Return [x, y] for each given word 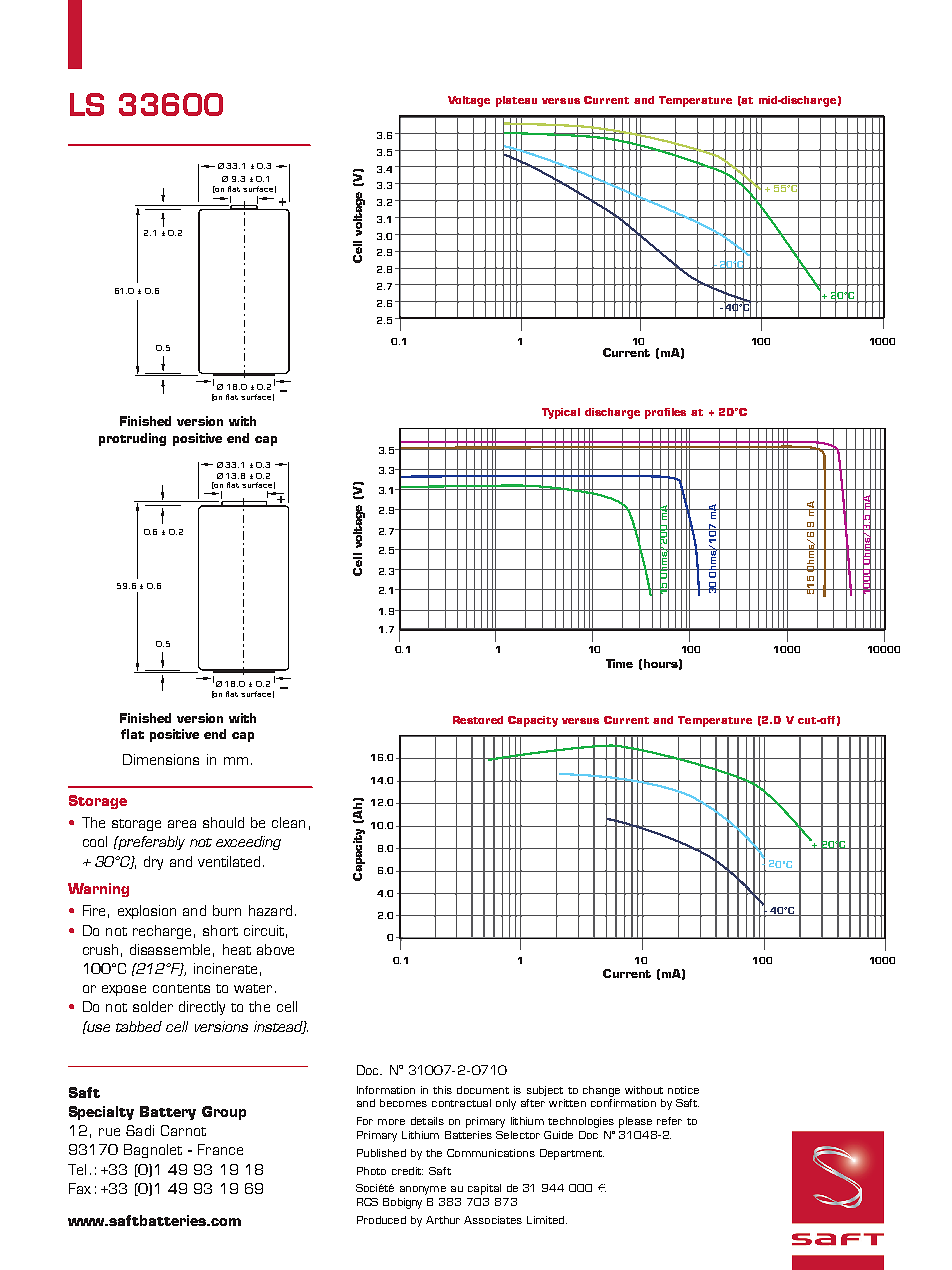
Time [619, 663]
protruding [132, 439]
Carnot [183, 1130]
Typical [561, 413]
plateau [516, 101]
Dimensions [161, 759]
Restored [478, 720]
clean [288, 822]
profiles [665, 413]
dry [153, 863]
